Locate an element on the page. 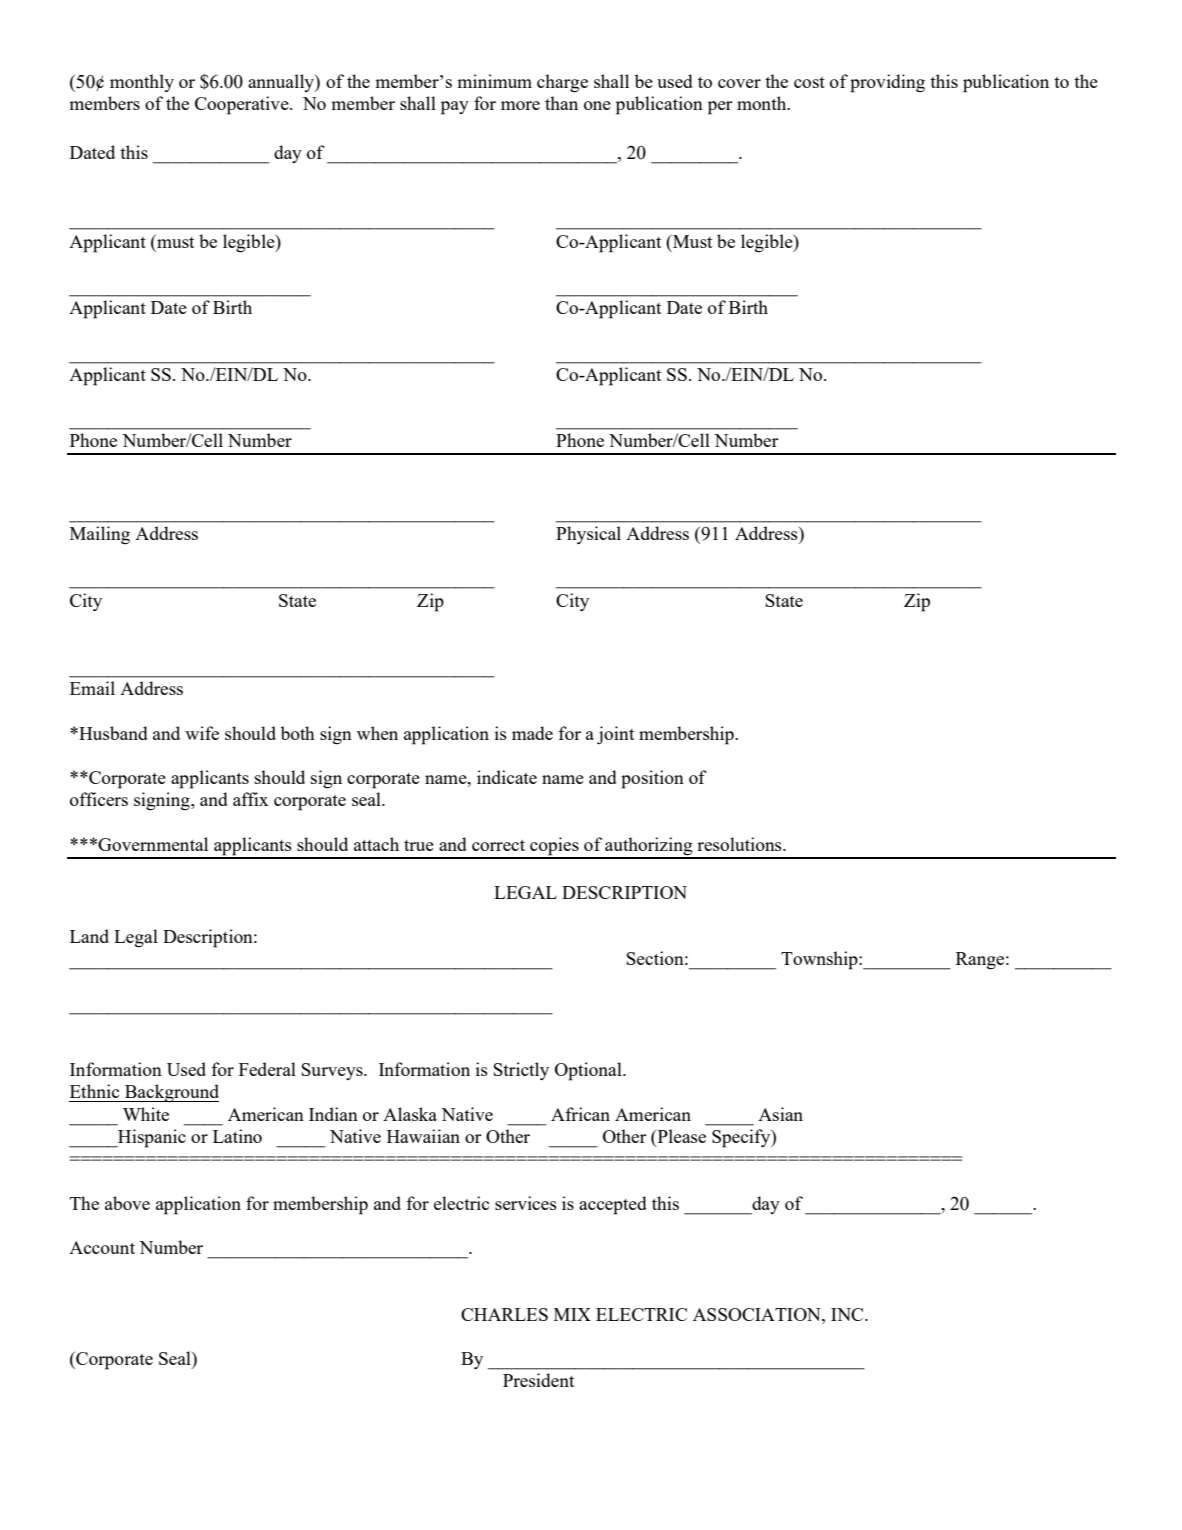 This image has width=1182, height=1530. Account is located at coordinates (102, 1247).
